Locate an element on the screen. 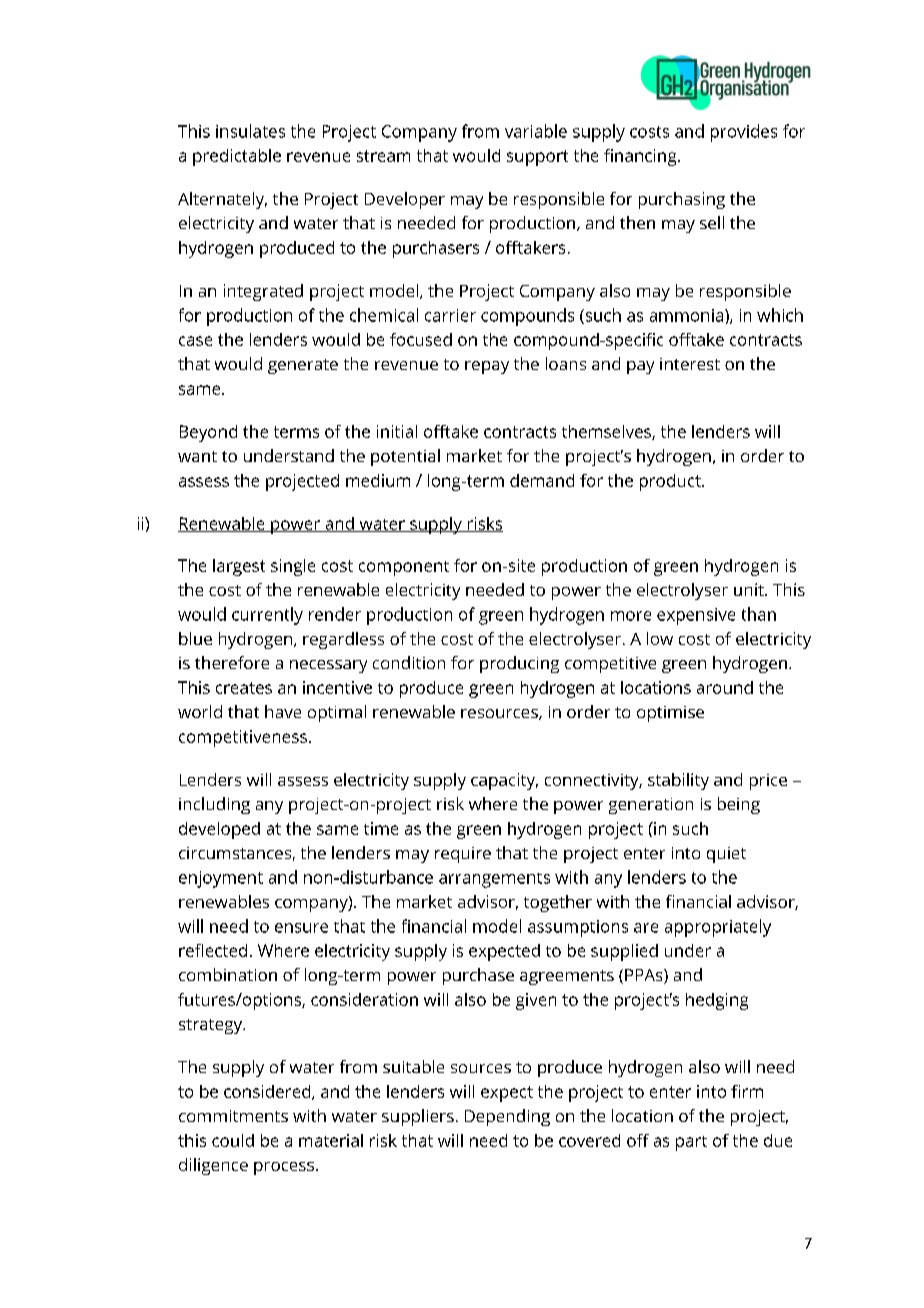 Image resolution: width=924 pixels, height=1308 pixels. want is located at coordinates (197, 456).
